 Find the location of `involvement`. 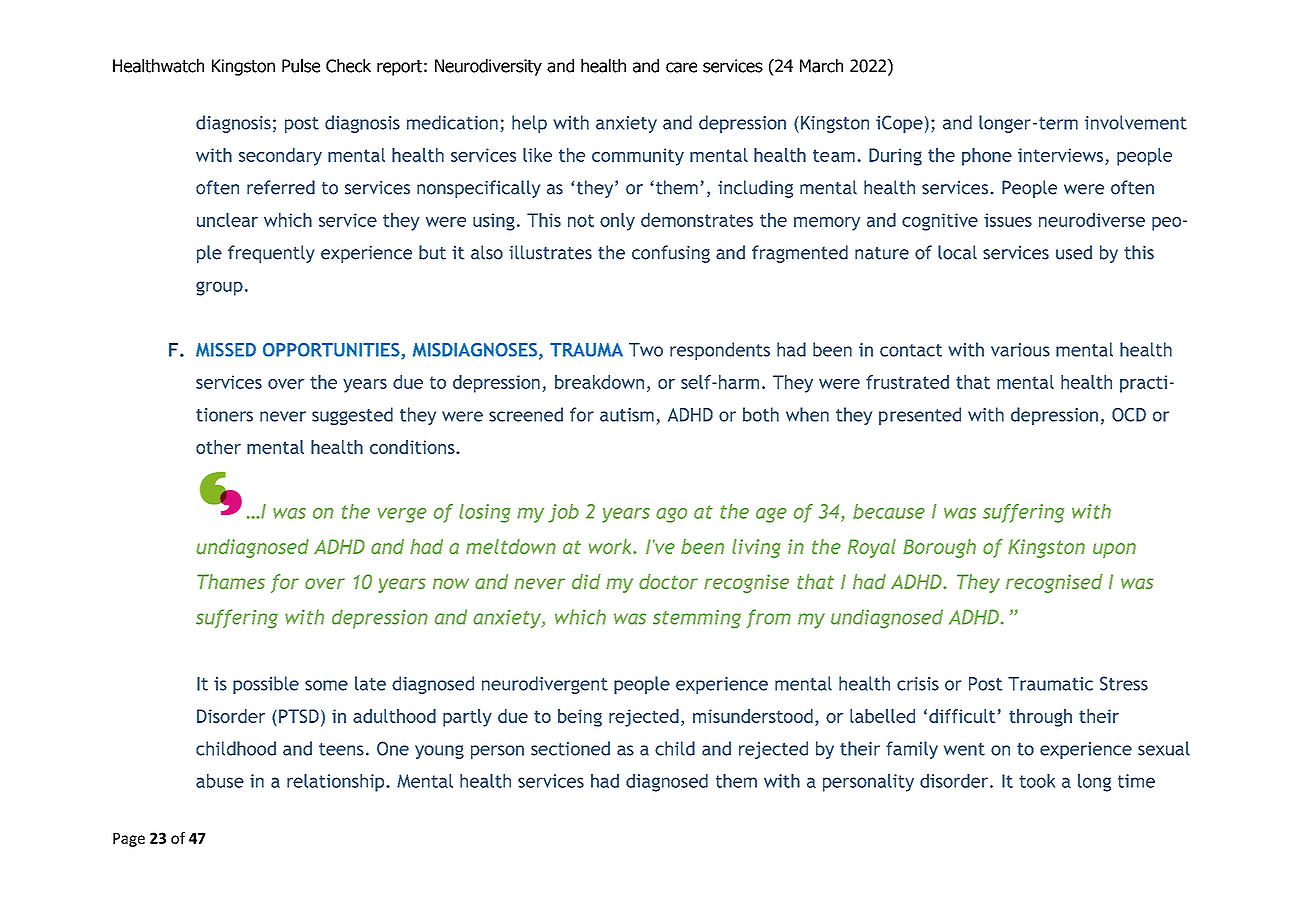

involvement is located at coordinates (1136, 122).
